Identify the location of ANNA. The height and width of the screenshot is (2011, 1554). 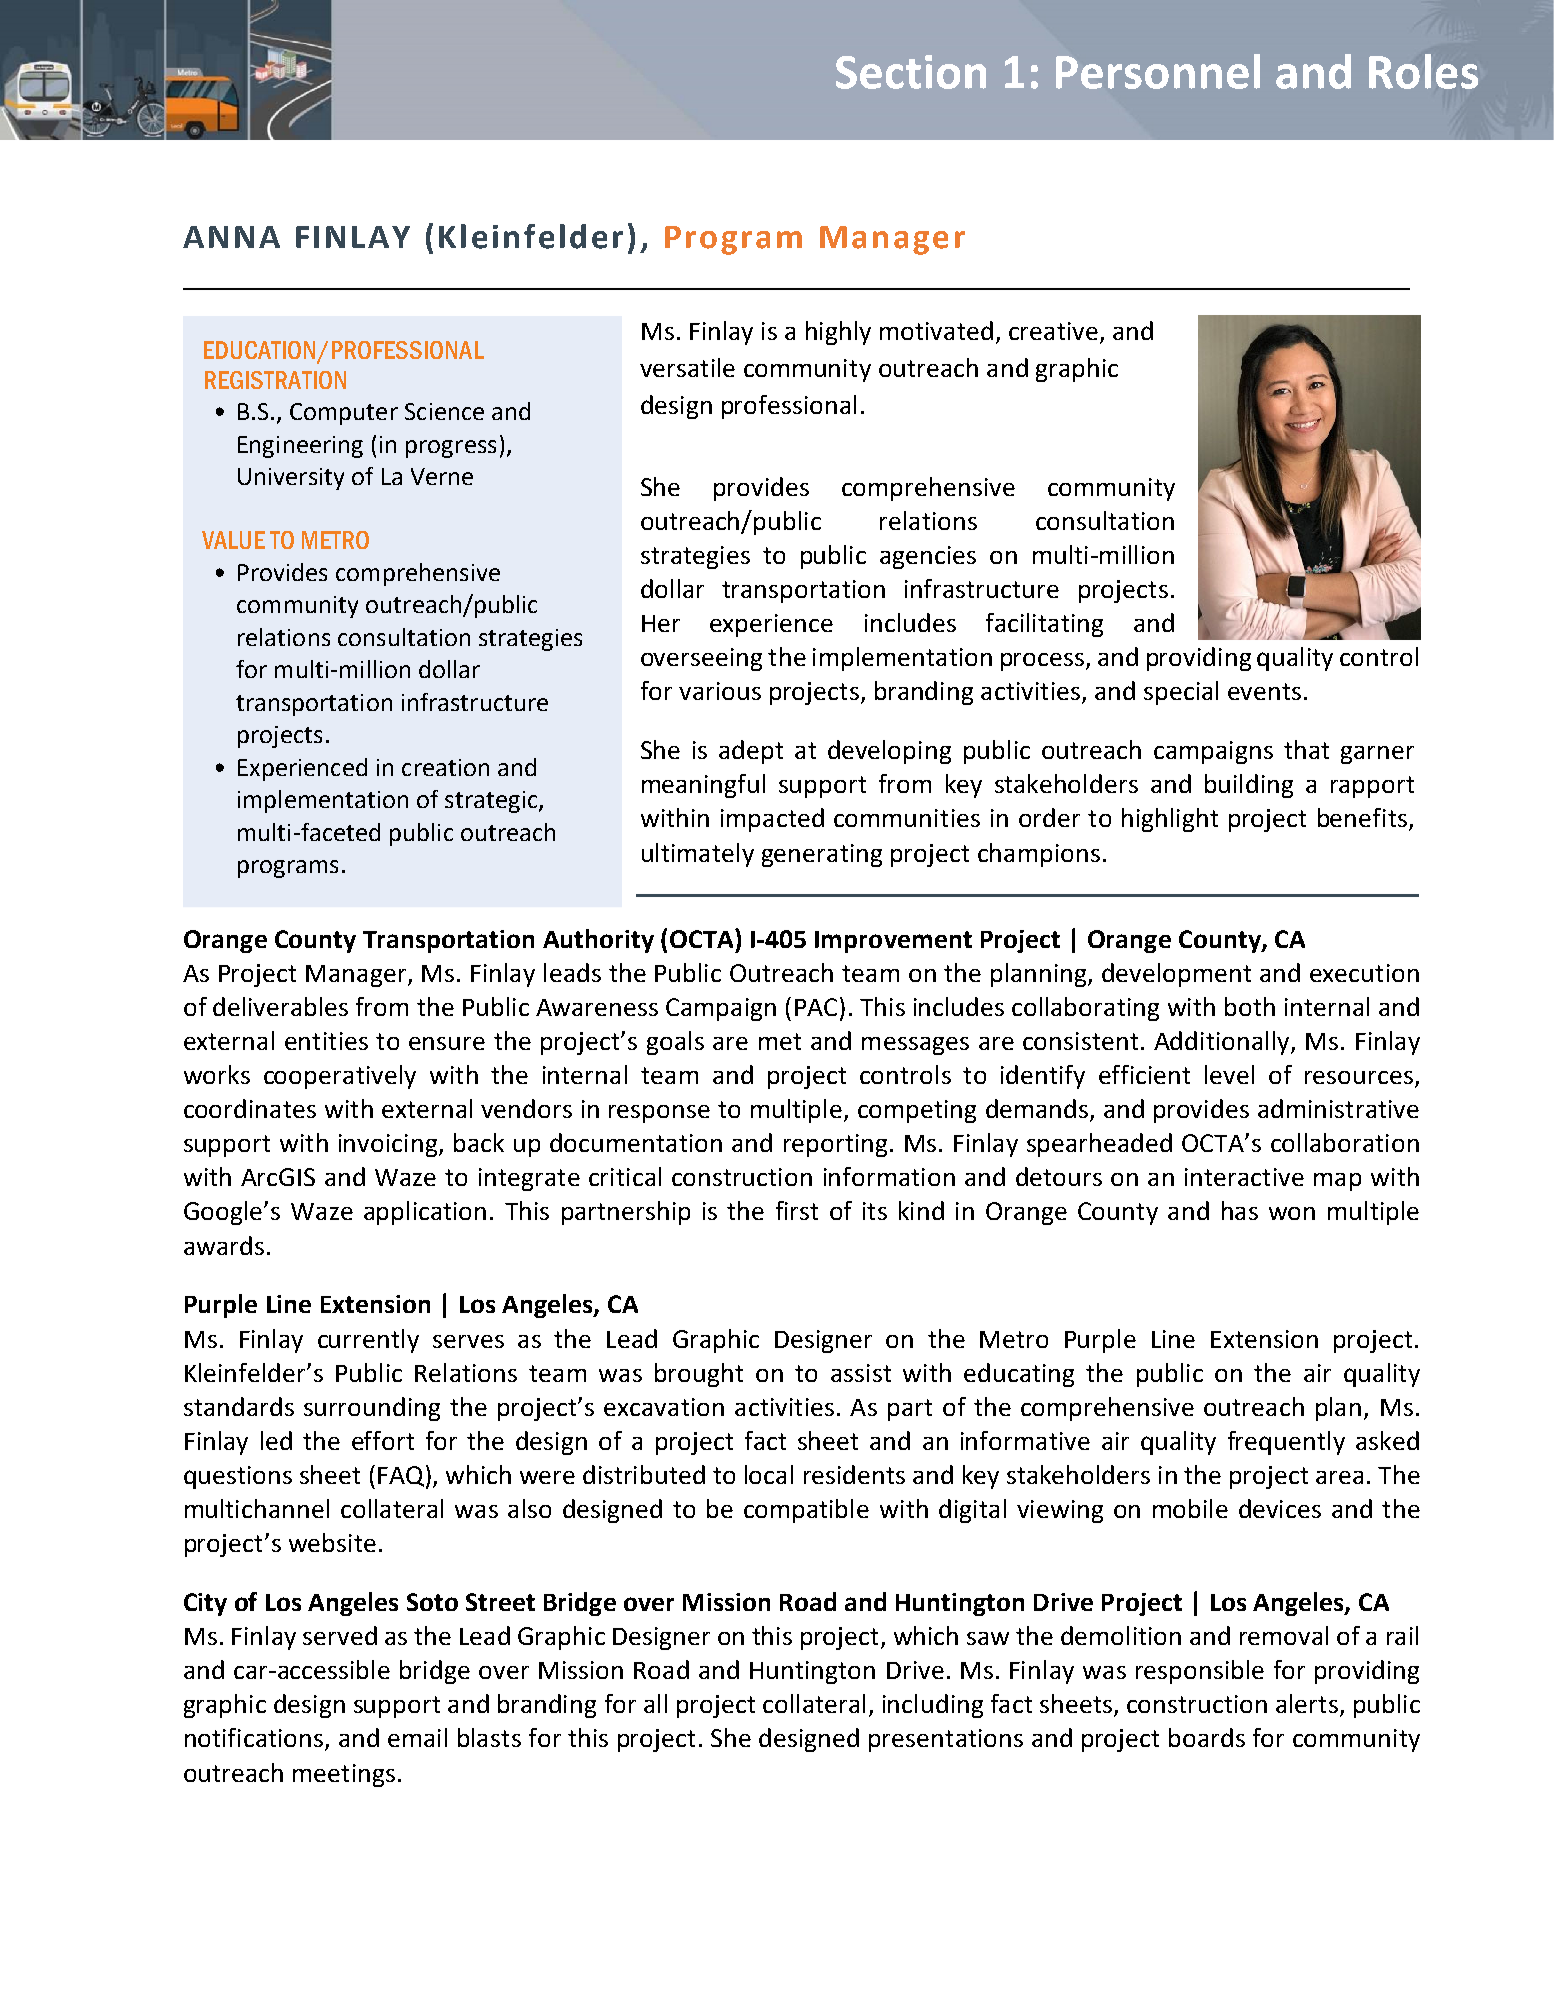
(231, 237).
